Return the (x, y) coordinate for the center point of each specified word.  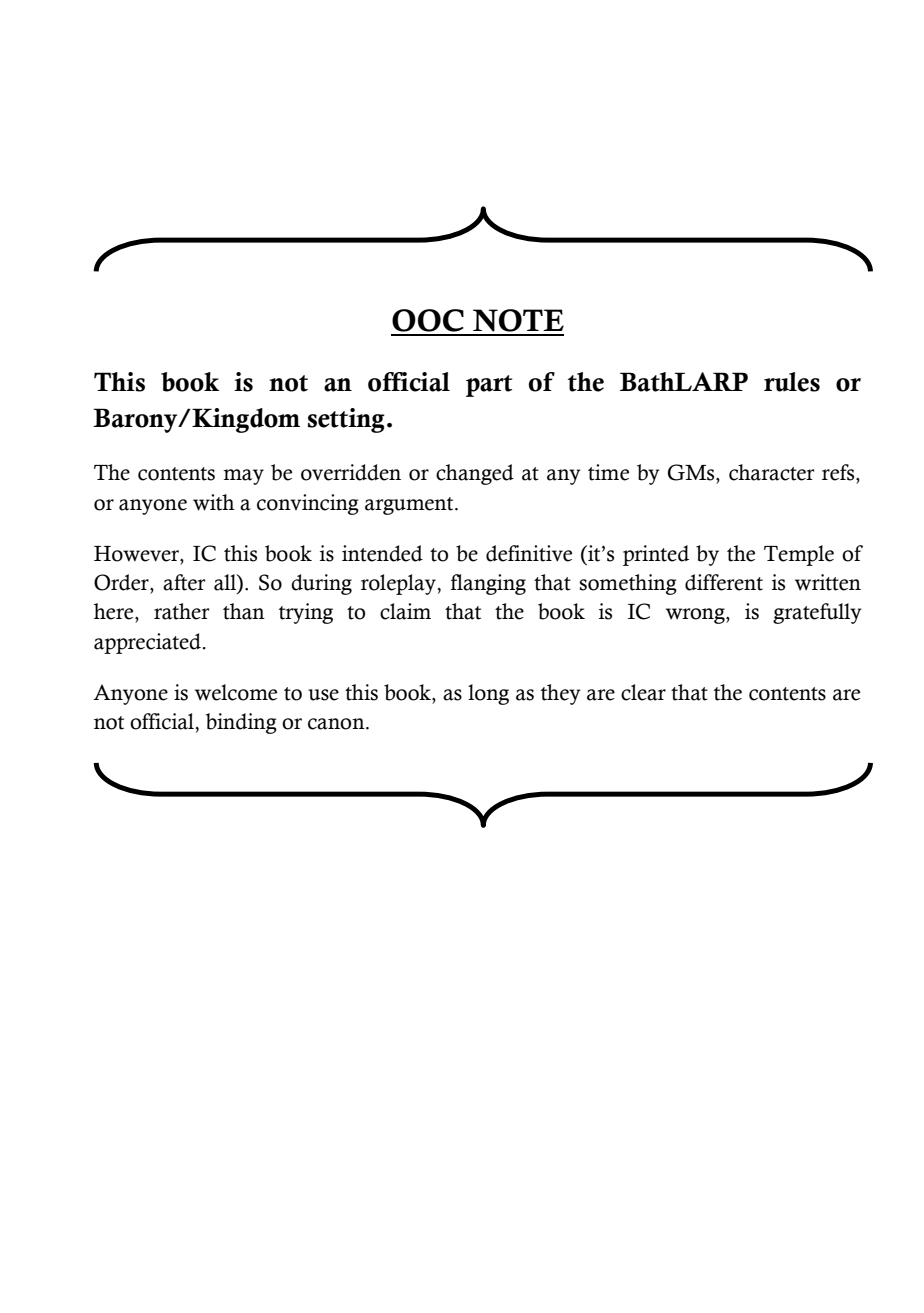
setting (346, 420)
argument (410, 506)
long (488, 694)
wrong (696, 616)
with (214, 502)
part (489, 386)
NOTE (517, 322)
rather (181, 611)
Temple (799, 555)
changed (475, 474)
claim (405, 611)
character (771, 472)
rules (792, 382)
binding (241, 723)
